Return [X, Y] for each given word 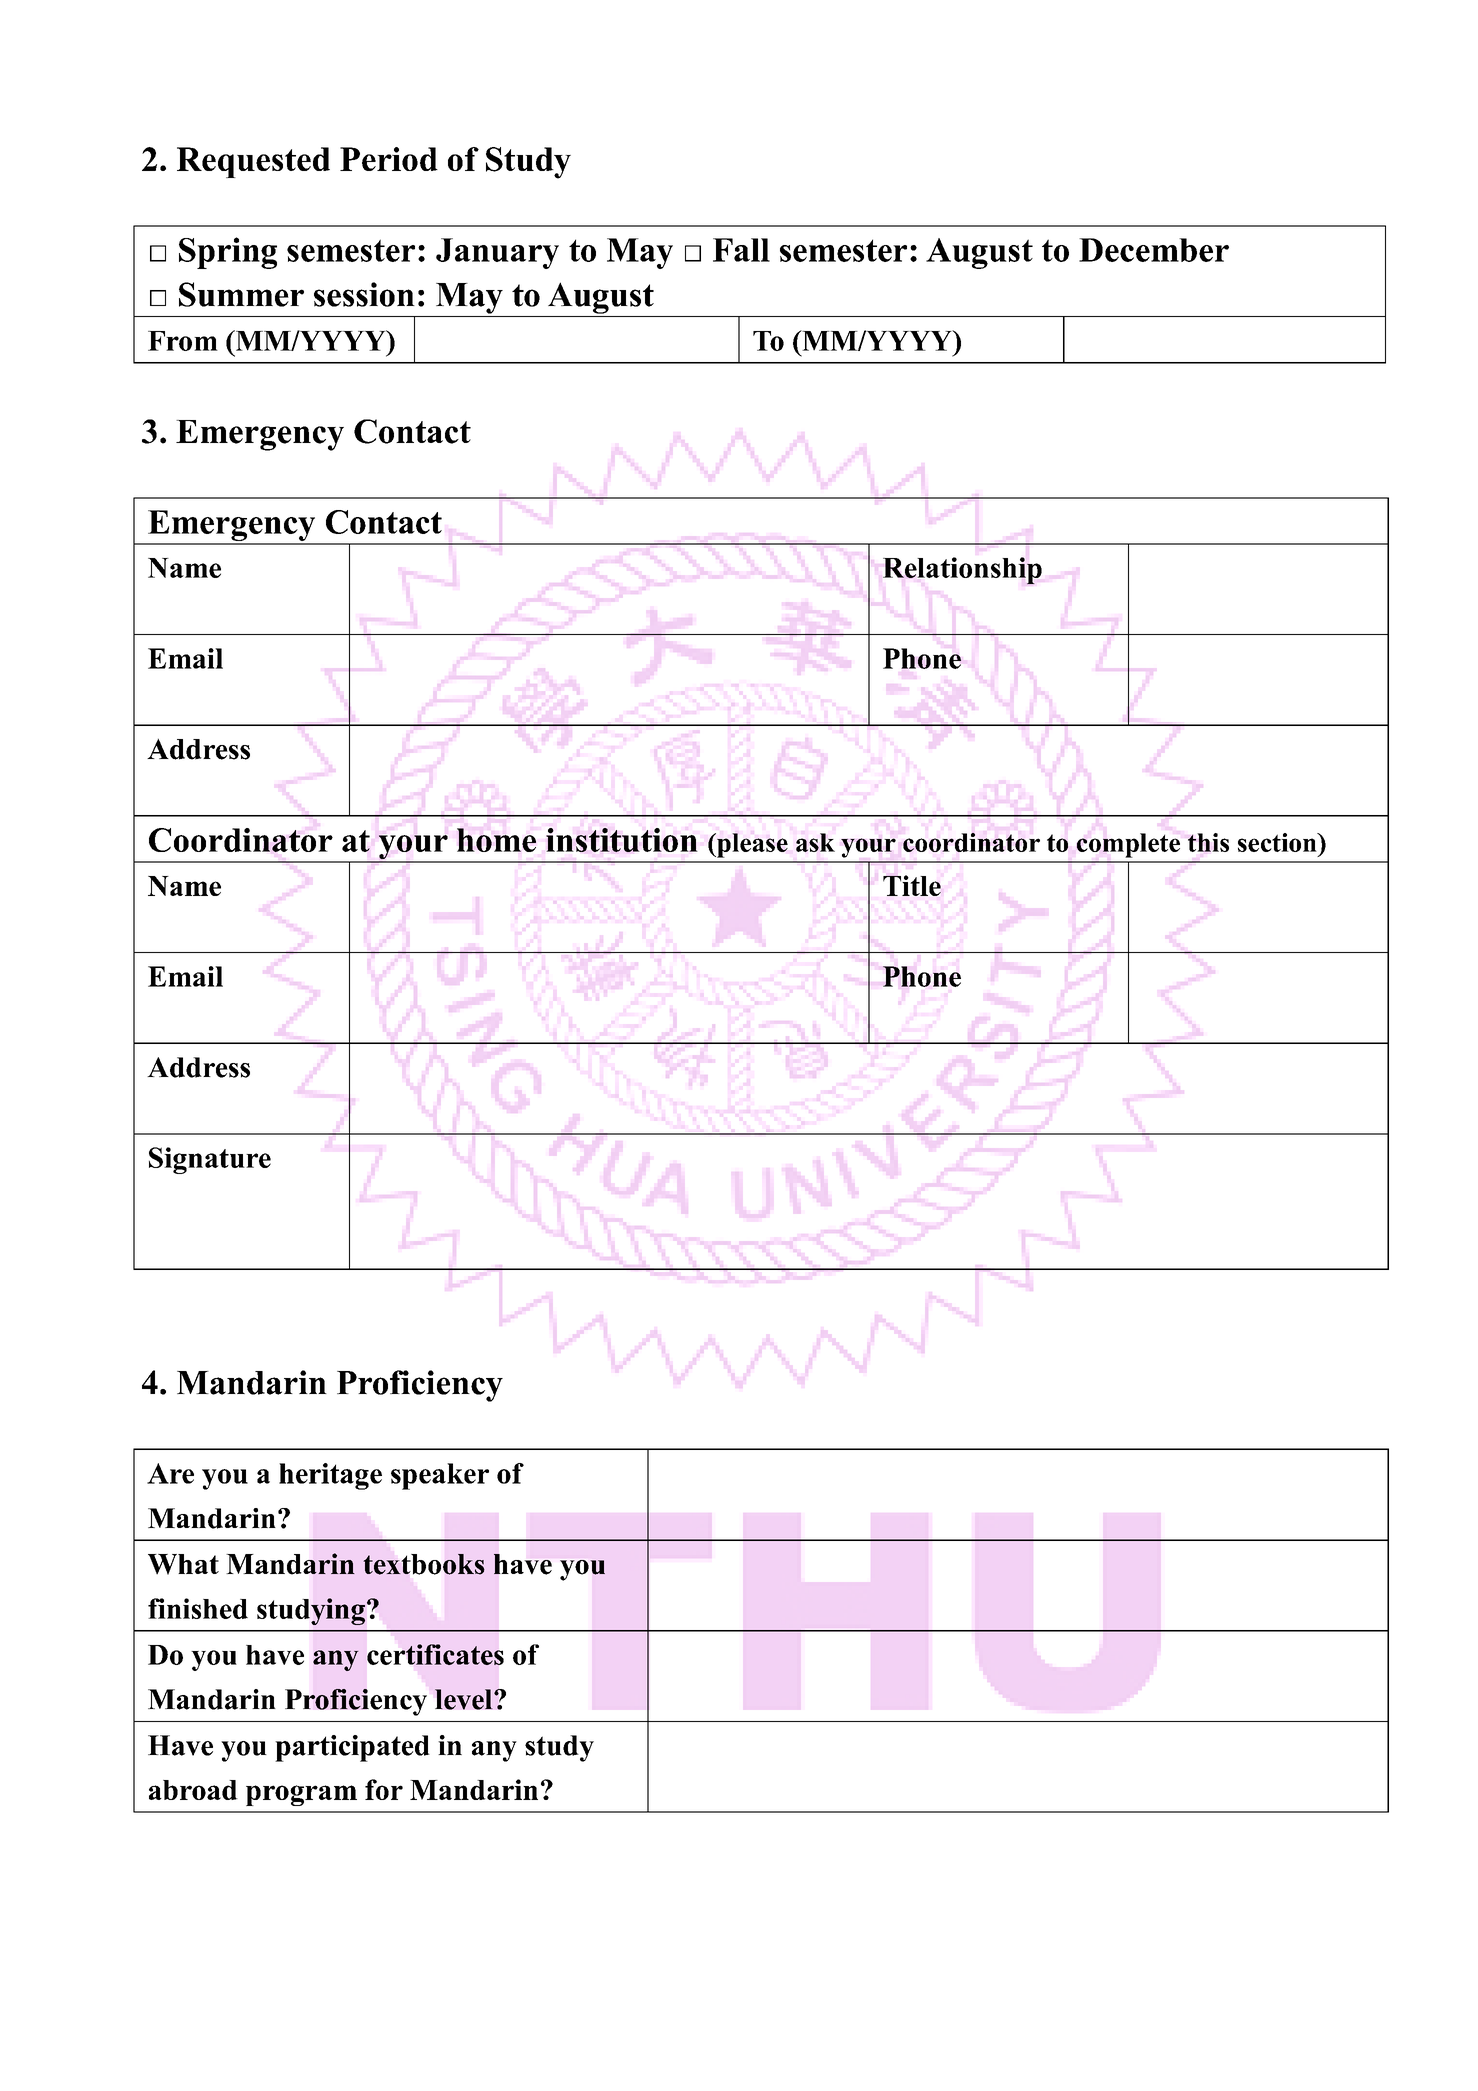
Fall [741, 250]
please [751, 845]
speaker [440, 1476]
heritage [330, 1476]
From [183, 341]
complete [1128, 845]
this [1208, 842]
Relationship [962, 571]
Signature [210, 1160]
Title [912, 885]
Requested [253, 162]
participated [352, 1748]
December [1154, 250]
